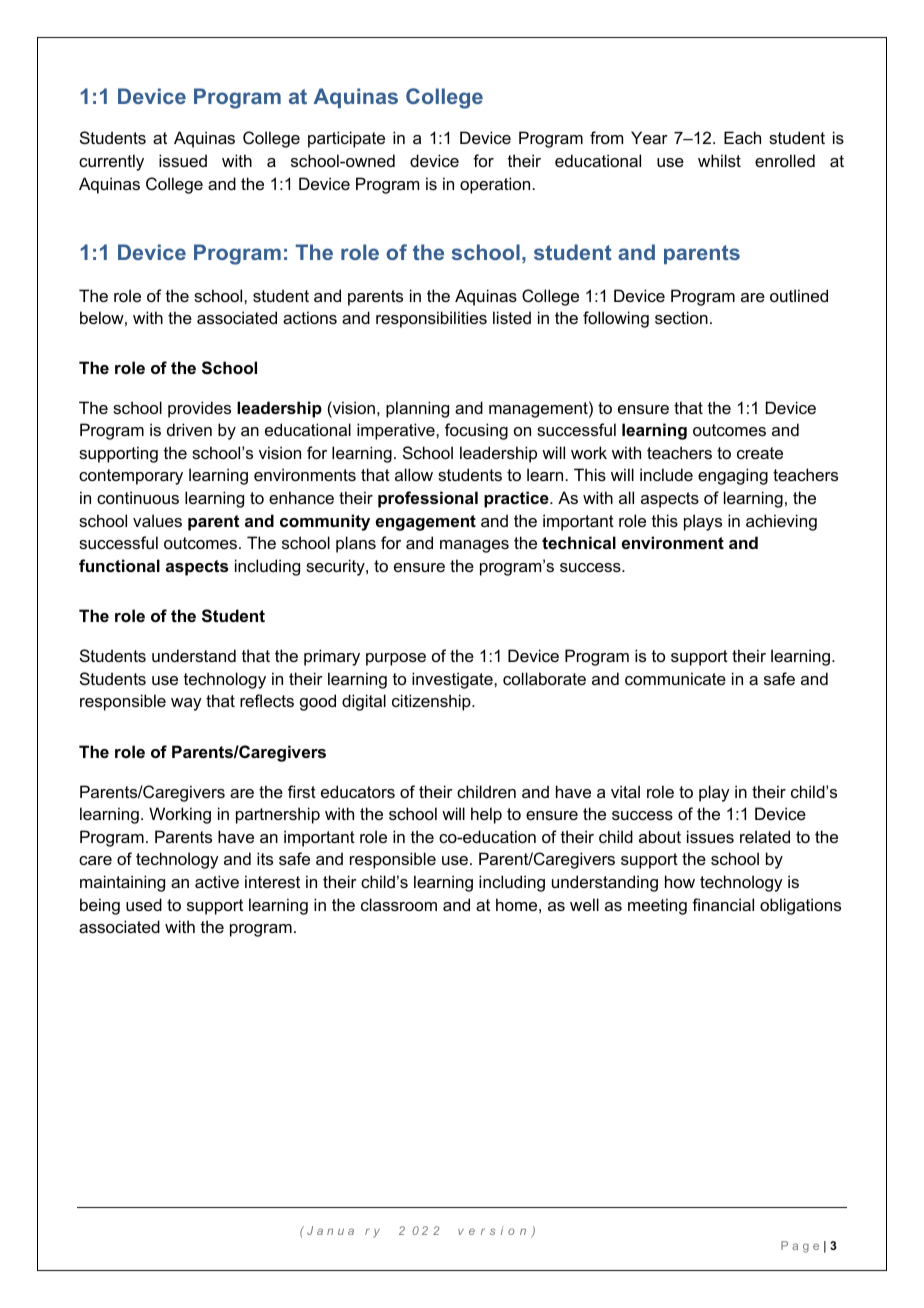 This screenshot has height=1308, width=924. What do you see at coordinates (183, 160) in the screenshot?
I see `issued` at bounding box center [183, 160].
